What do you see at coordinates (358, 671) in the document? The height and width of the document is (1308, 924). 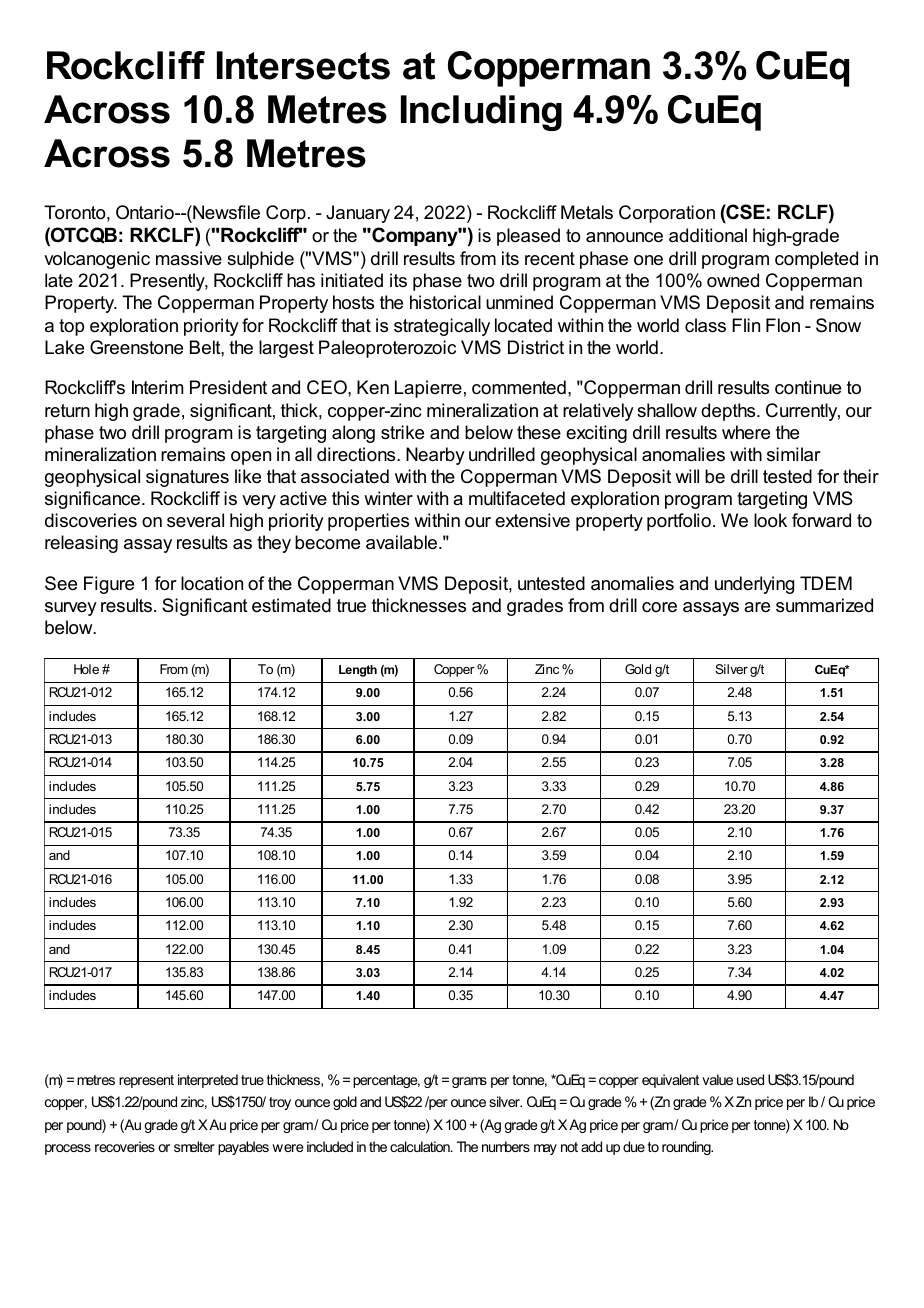 I see `Length` at bounding box center [358, 671].
